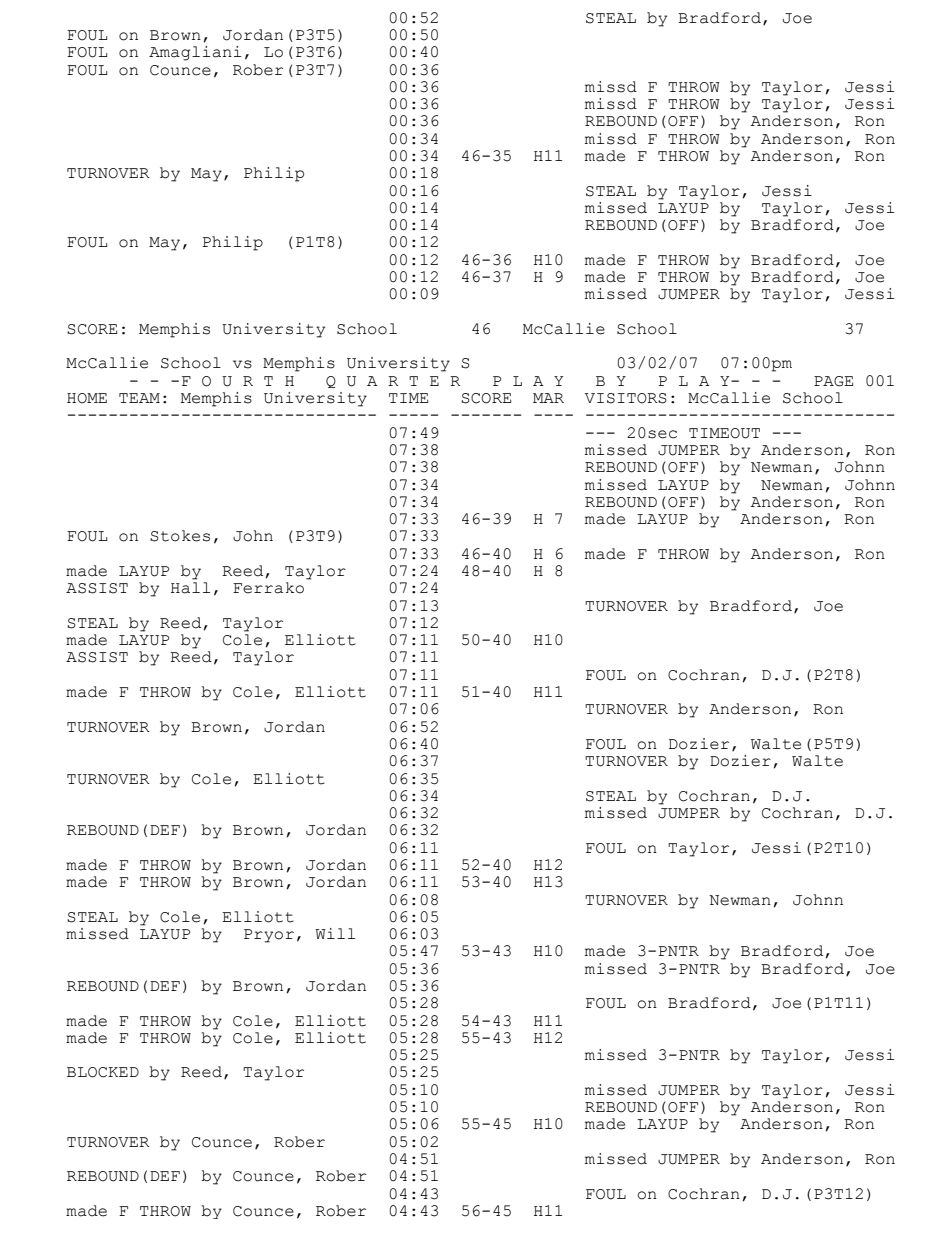  I want to click on TEAM, so click(139, 398).
